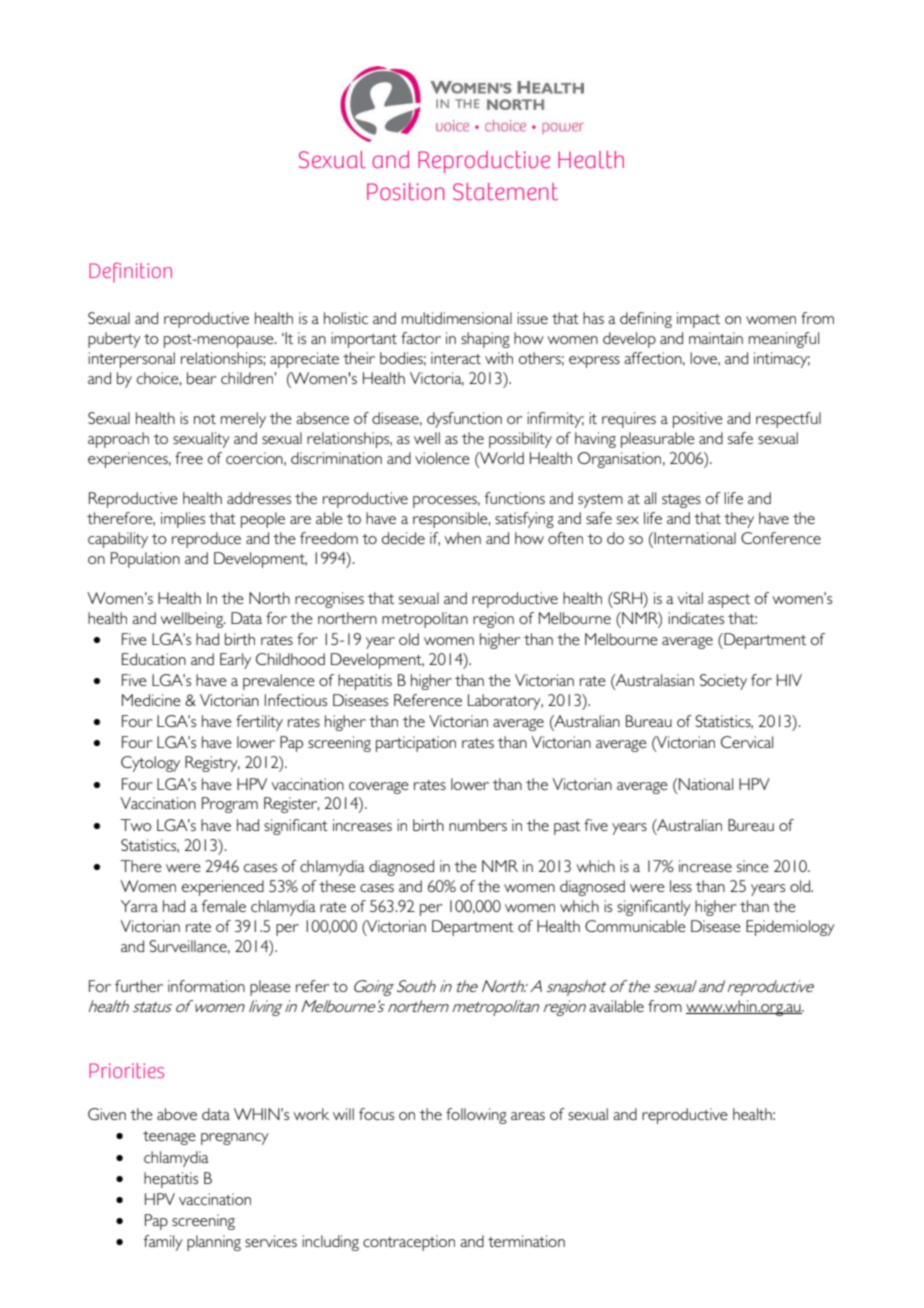  I want to click on Society, so click(723, 682).
